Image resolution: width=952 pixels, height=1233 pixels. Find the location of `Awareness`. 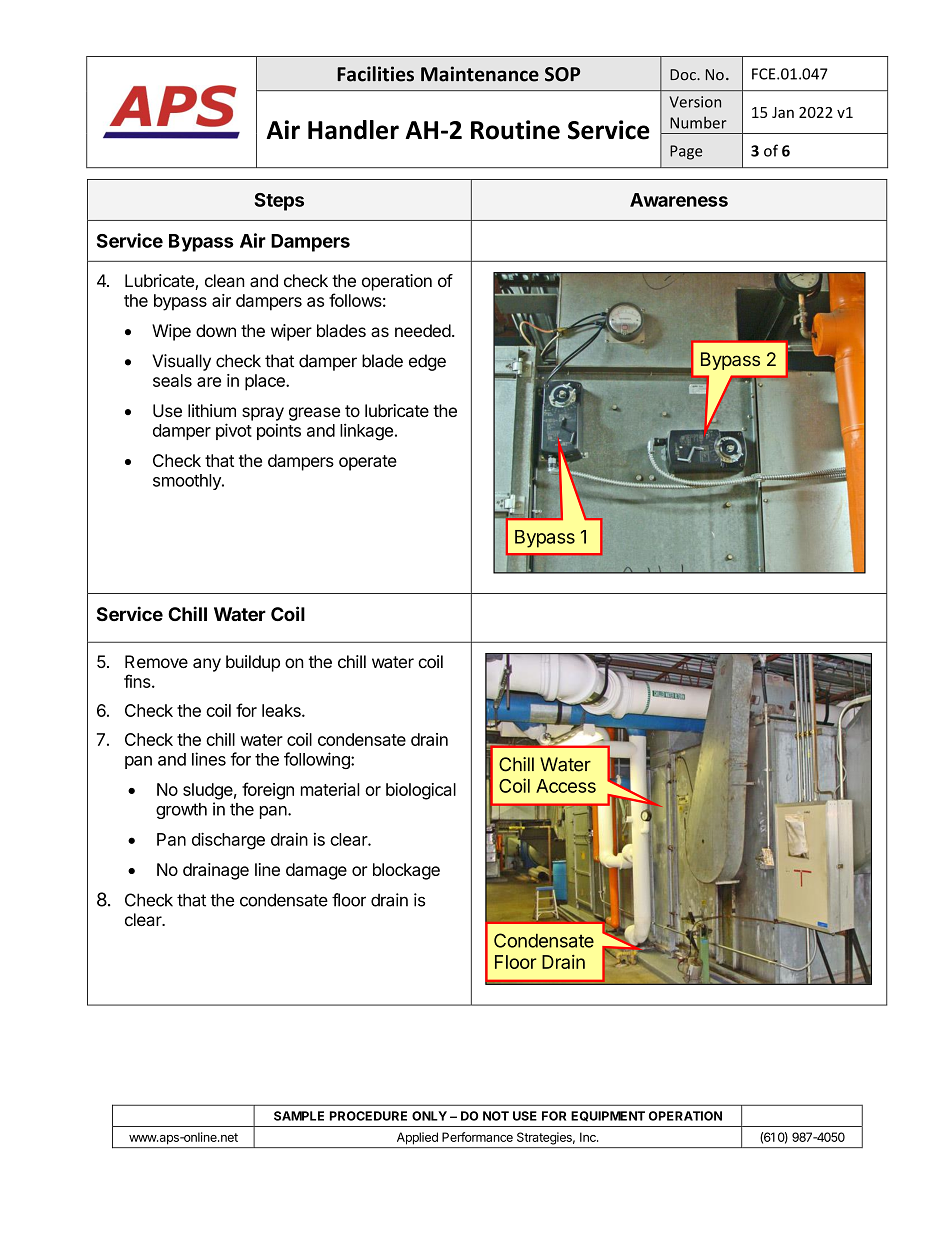

Awareness is located at coordinates (679, 200).
